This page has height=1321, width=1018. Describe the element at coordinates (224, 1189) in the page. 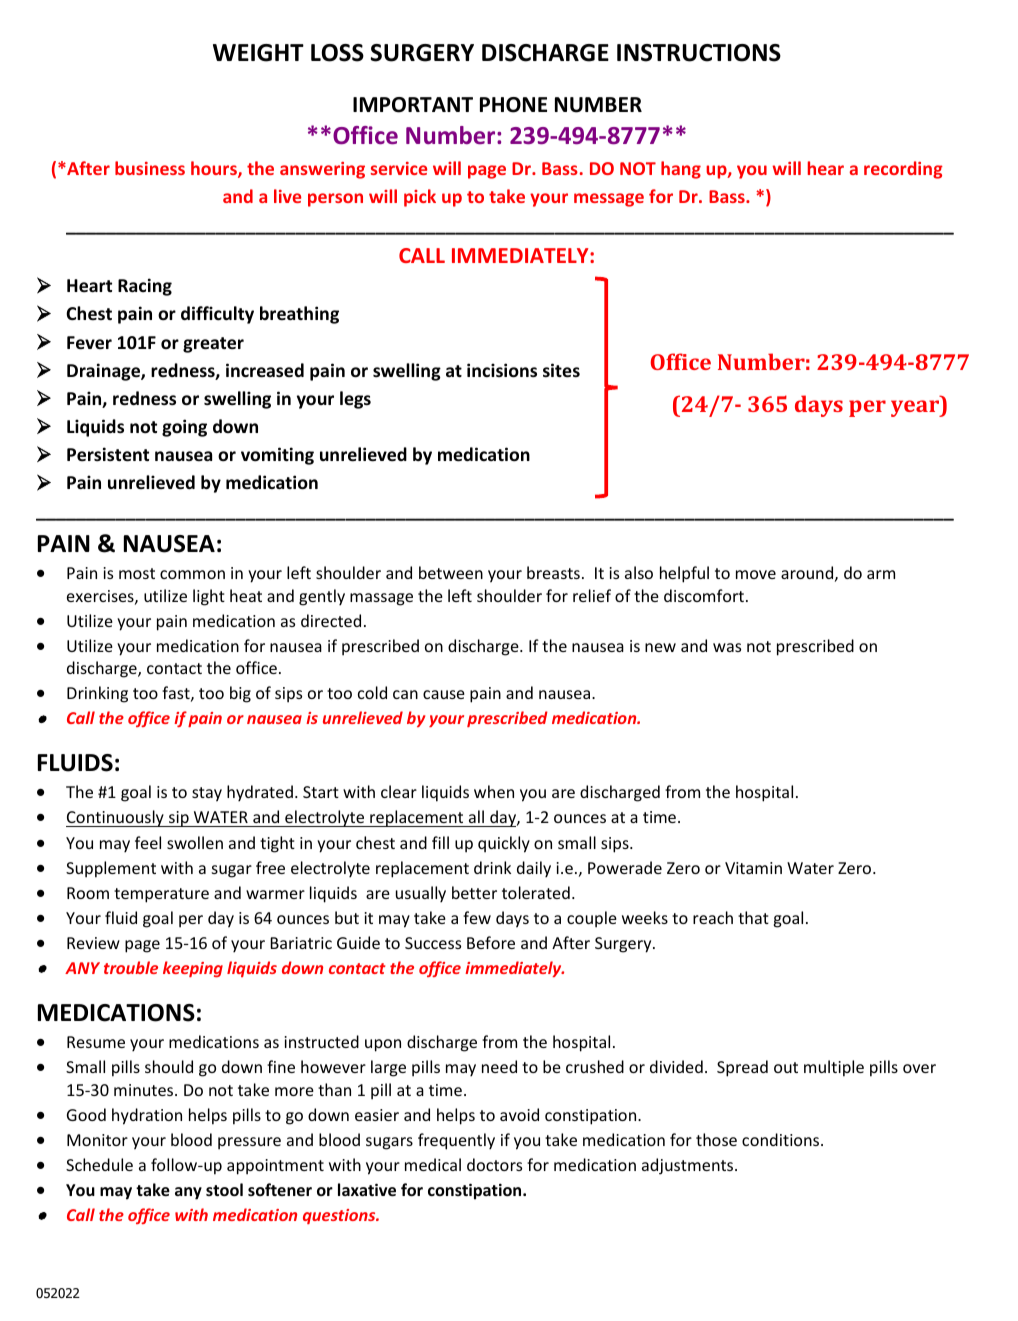

I see `stool` at that location.
